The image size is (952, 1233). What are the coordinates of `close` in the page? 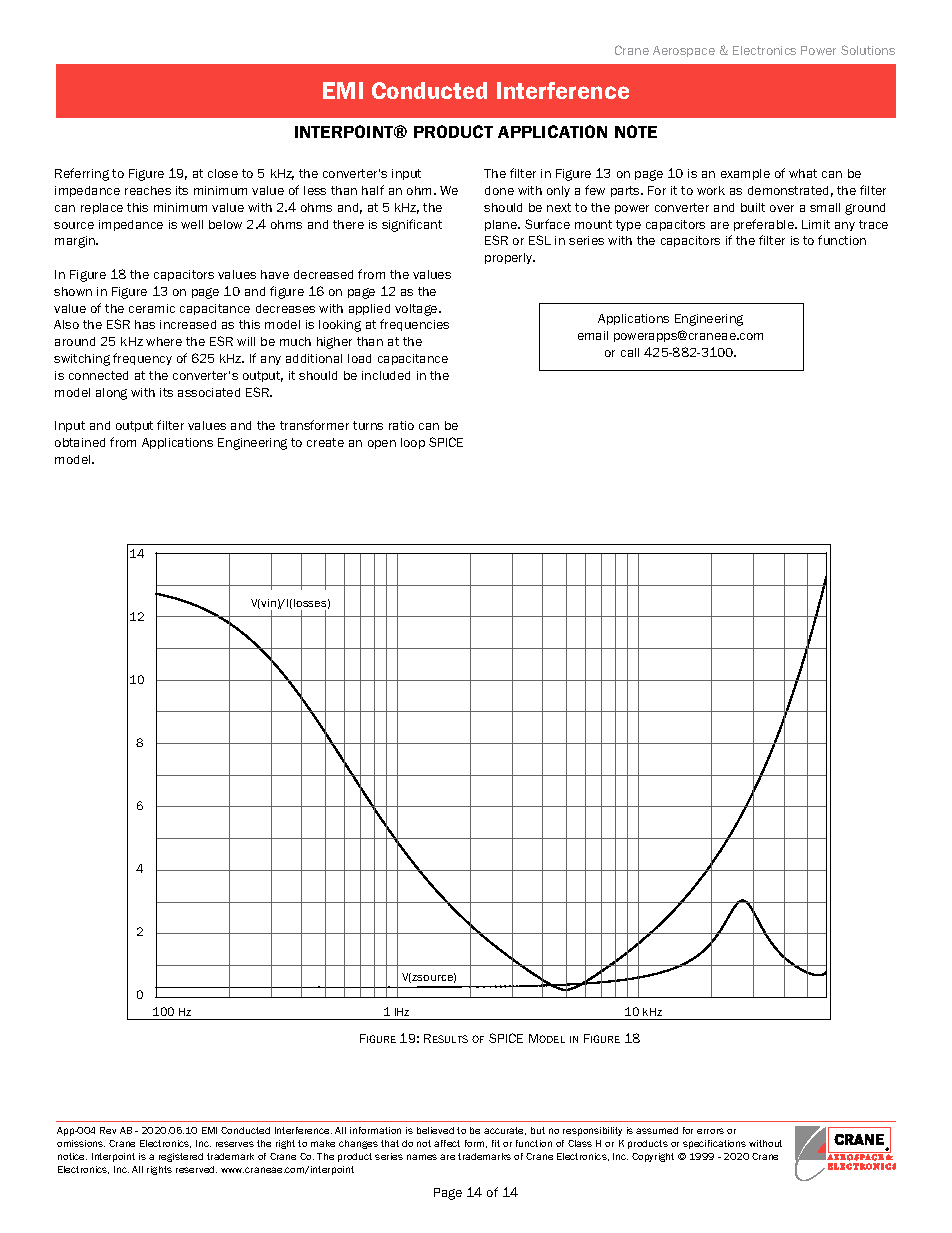 It's located at (223, 173).
